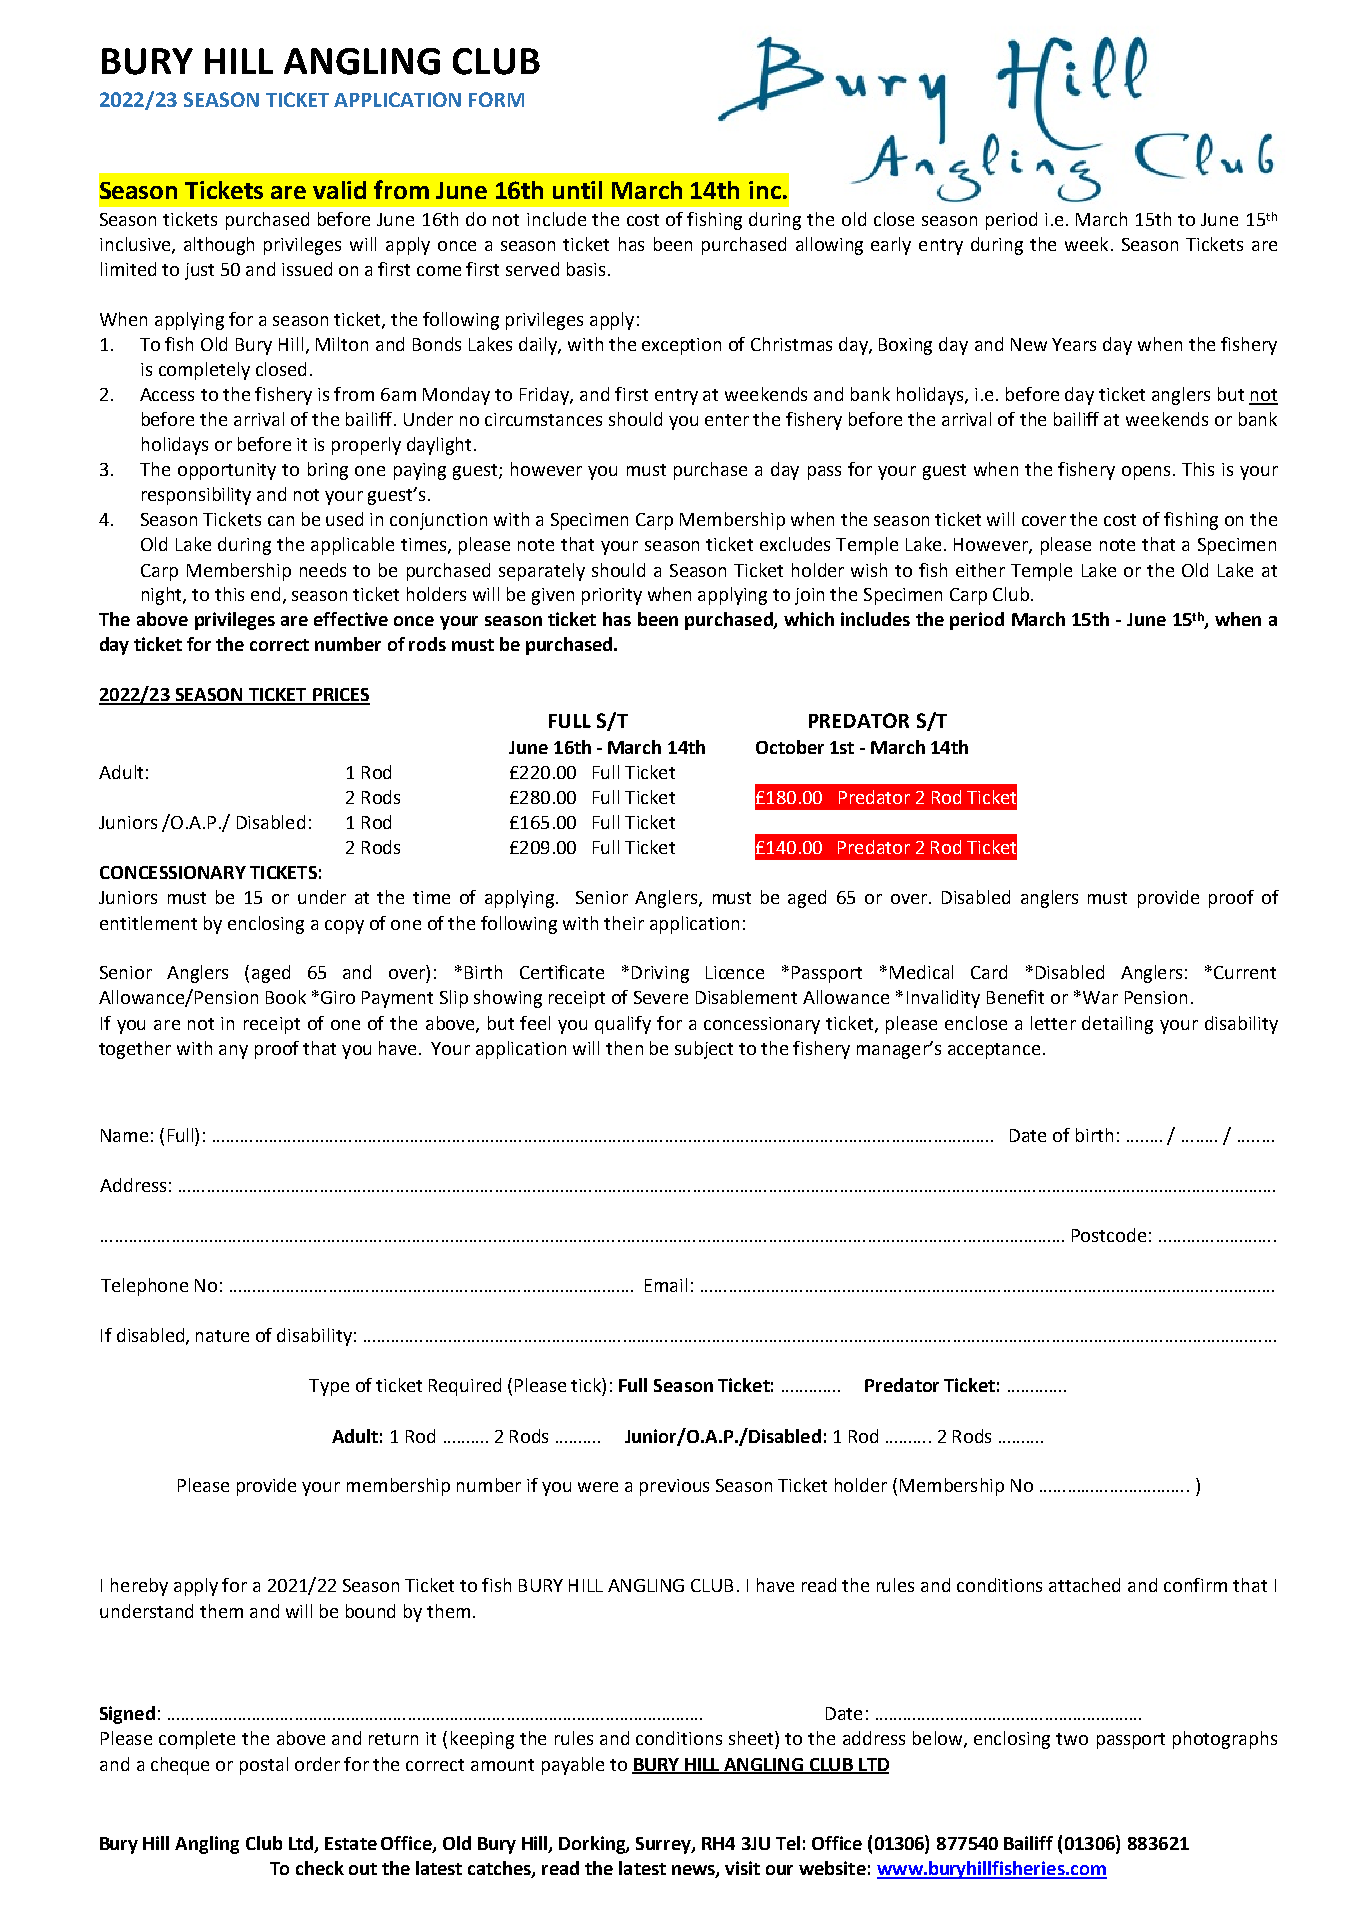 This page has height=1917, width=1356. I want to click on although, so click(219, 246).
